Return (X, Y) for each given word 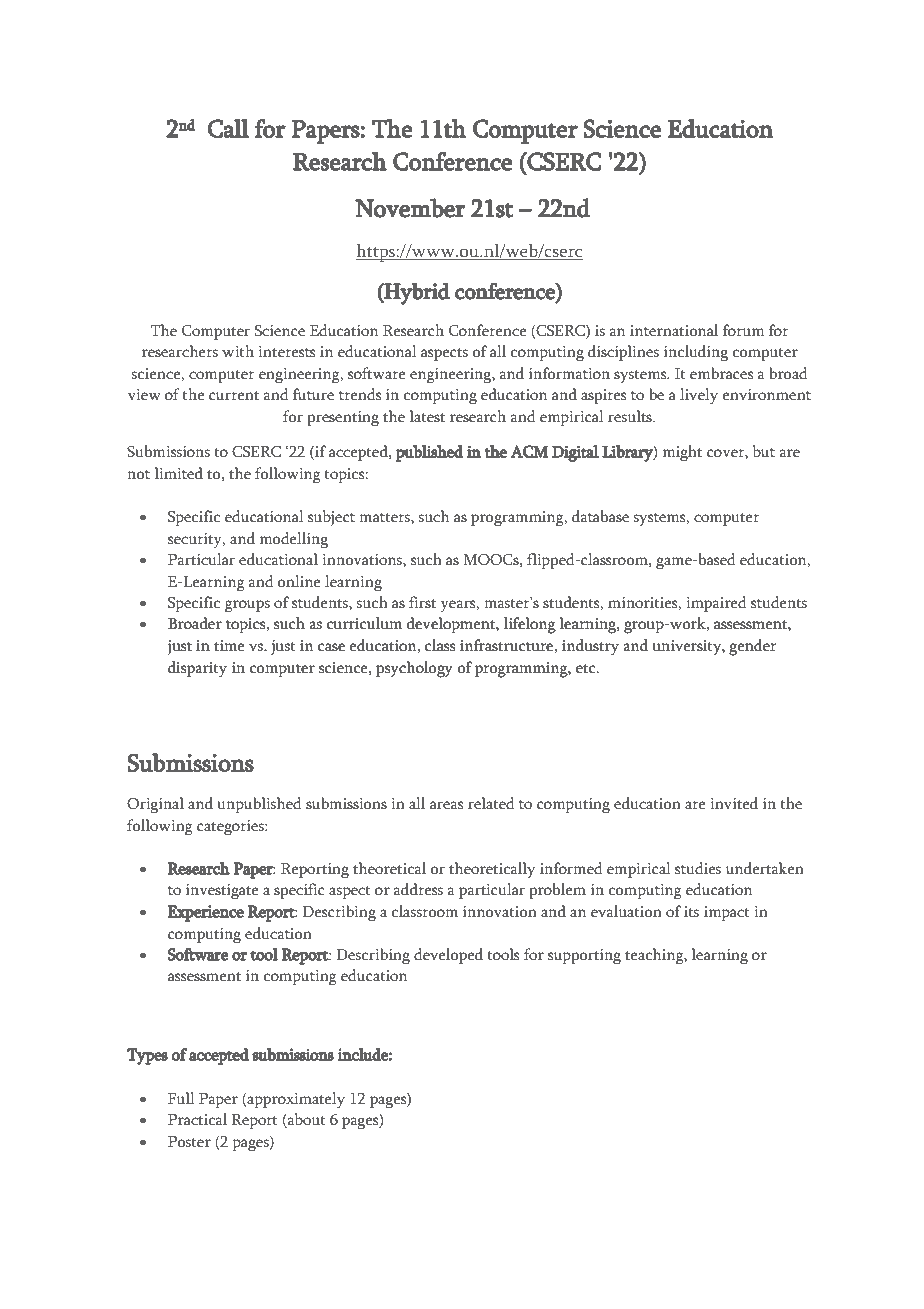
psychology (414, 669)
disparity (197, 669)
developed (448, 956)
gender (752, 647)
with (238, 351)
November (410, 208)
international (674, 330)
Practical (197, 1119)
